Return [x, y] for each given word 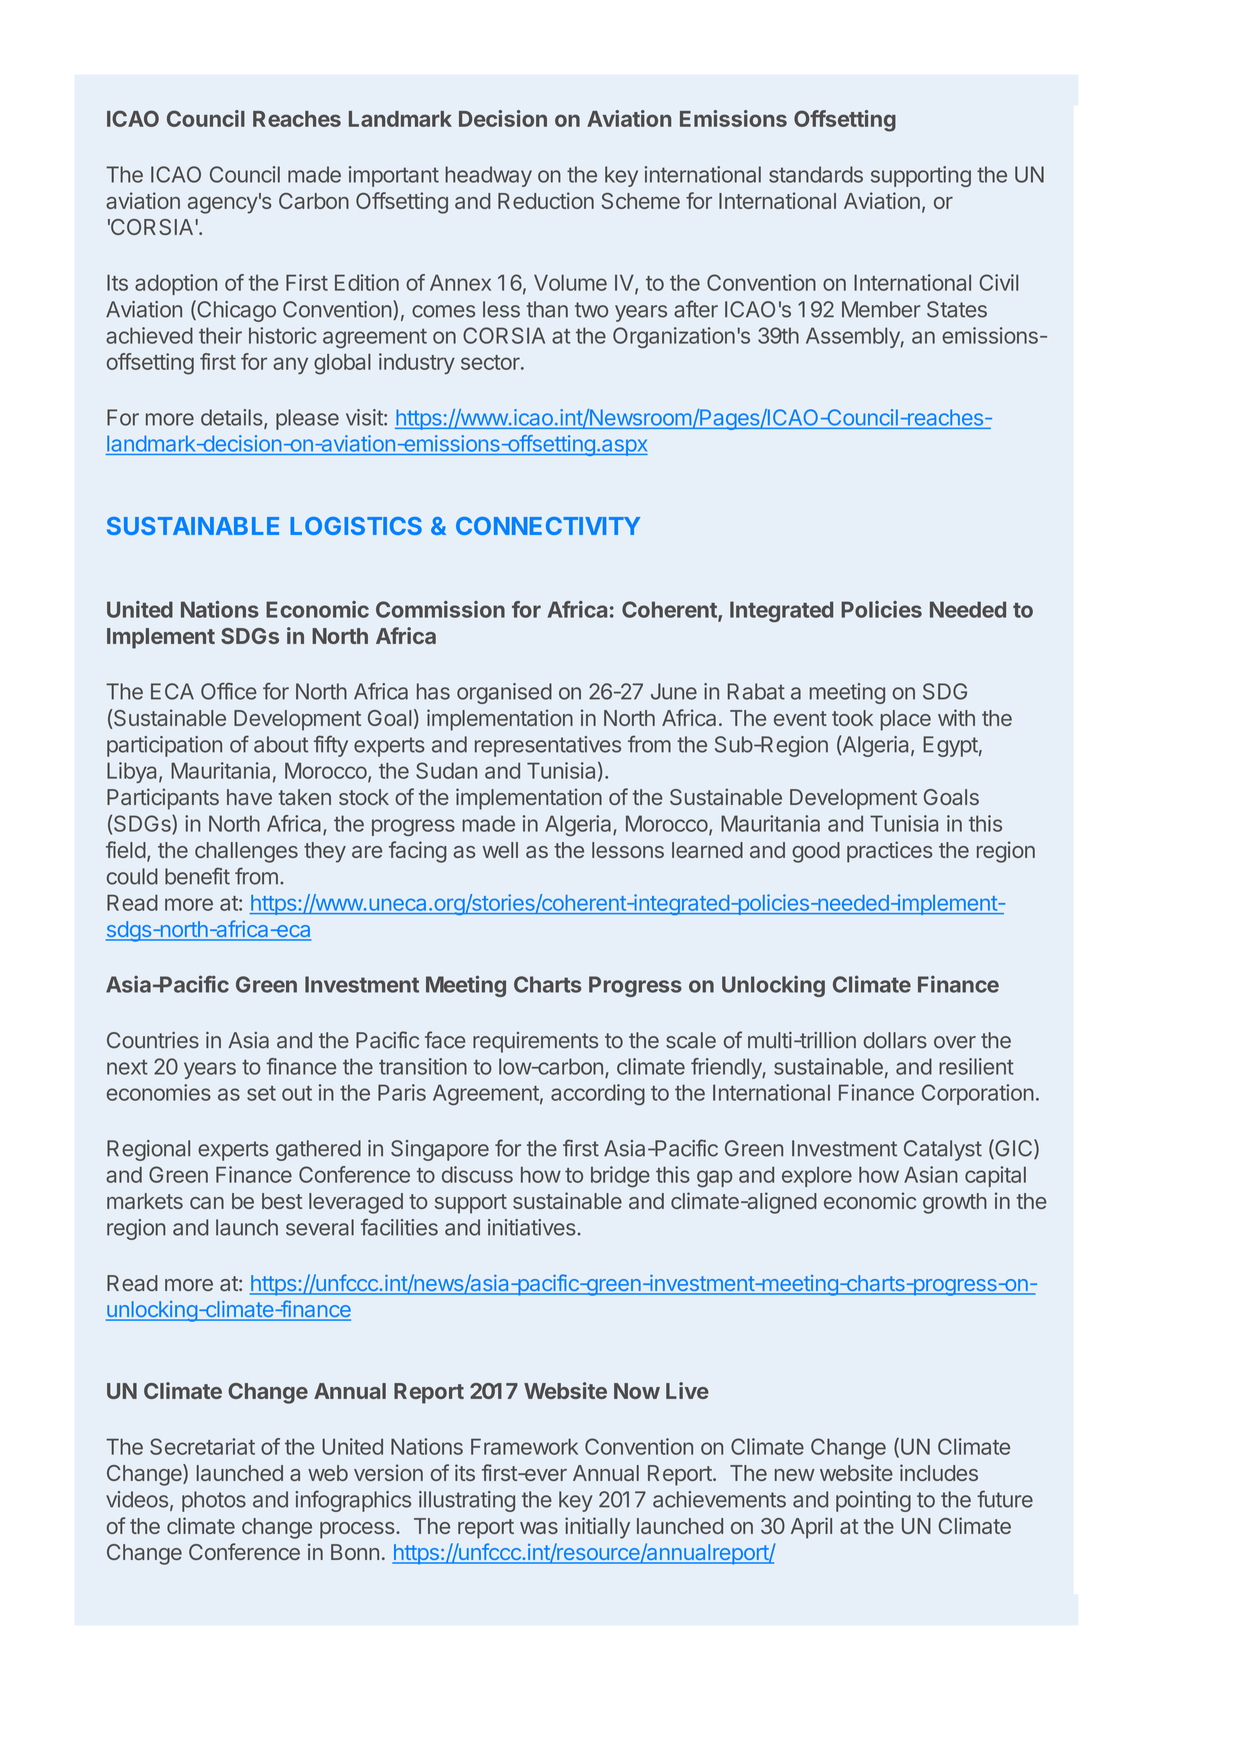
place [906, 720]
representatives [548, 746]
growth [955, 1203]
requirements [535, 1042]
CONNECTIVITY [548, 526]
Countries [153, 1040]
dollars [895, 1040]
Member [881, 309]
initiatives [532, 1227]
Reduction [546, 200]
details [233, 418]
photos [214, 1501]
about [281, 744]
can [207, 1203]
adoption [176, 284]
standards [816, 174]
